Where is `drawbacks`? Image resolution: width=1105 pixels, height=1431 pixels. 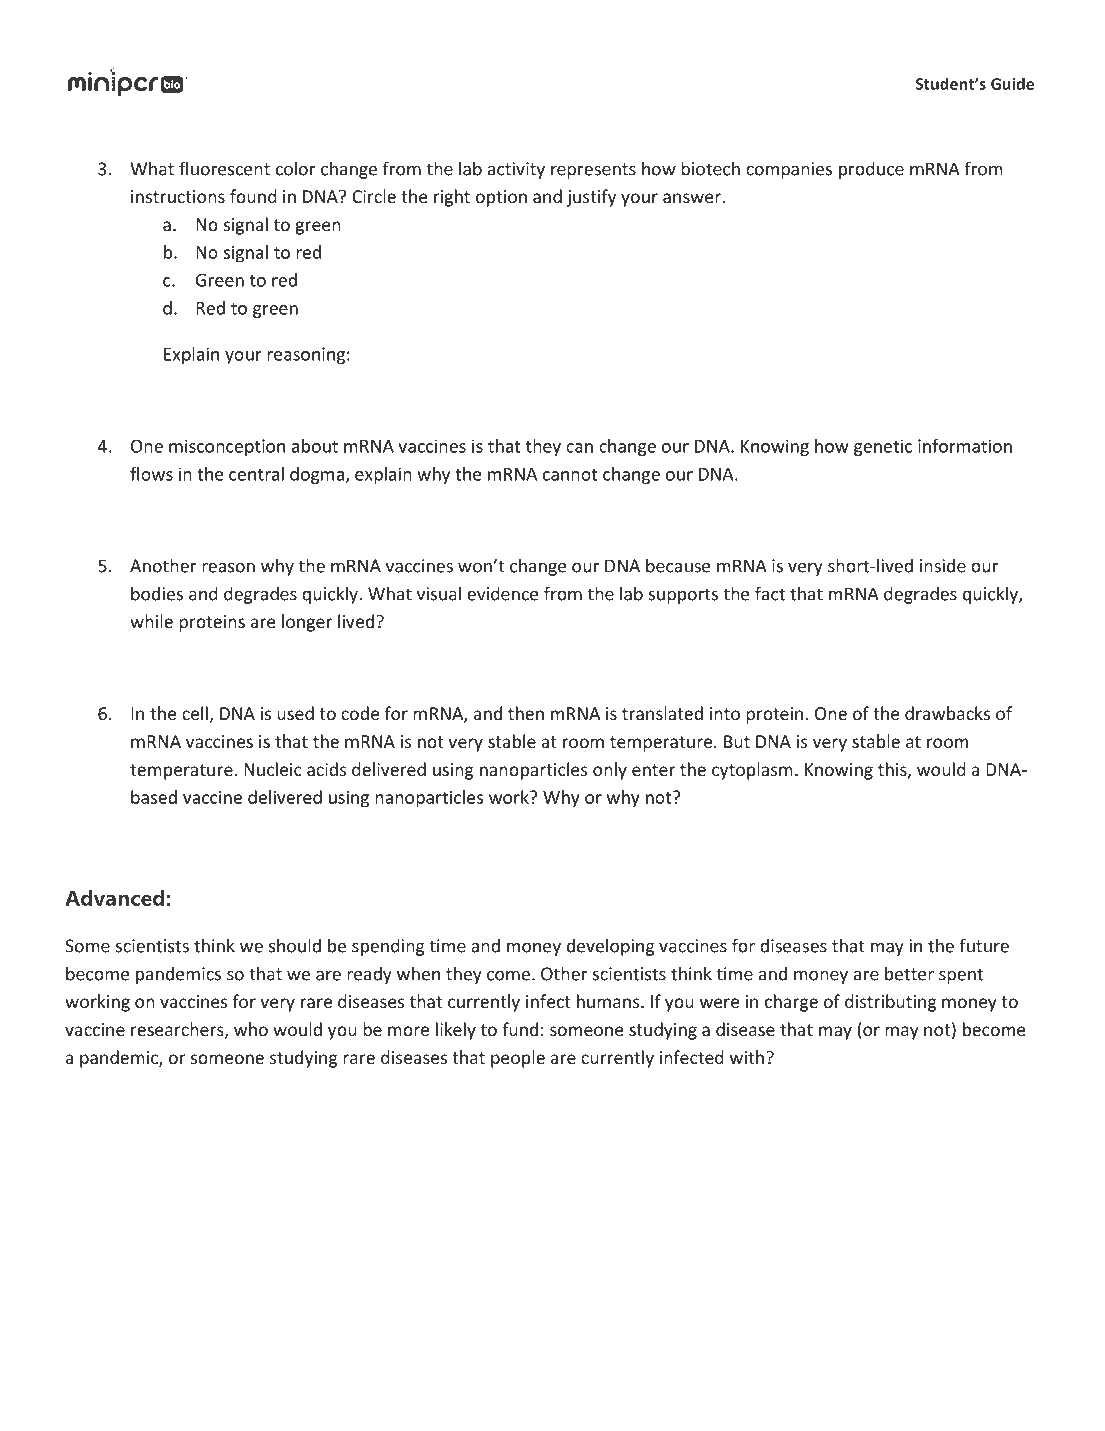 drawbacks is located at coordinates (947, 713).
